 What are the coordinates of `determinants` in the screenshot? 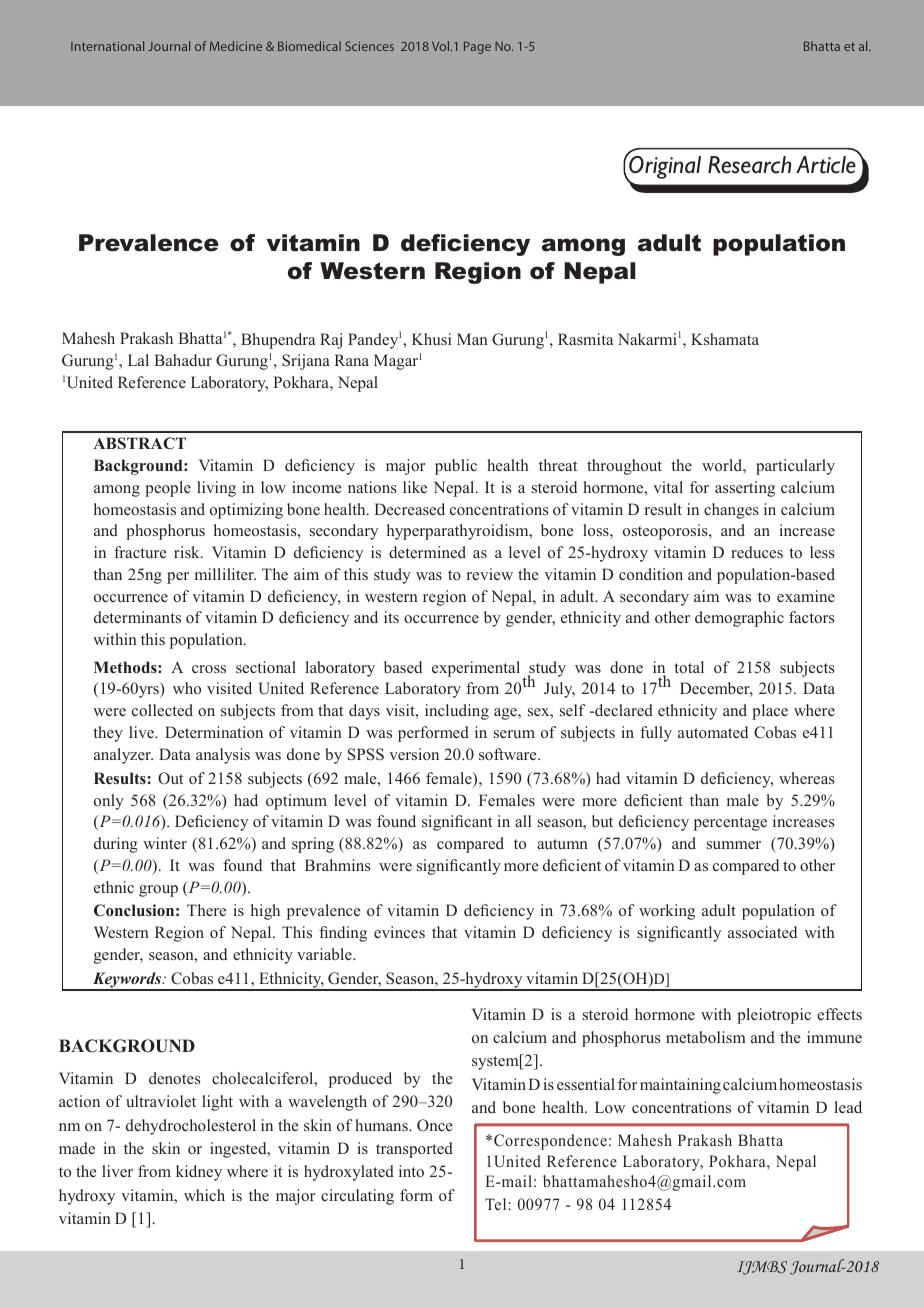 It's located at (137, 617).
